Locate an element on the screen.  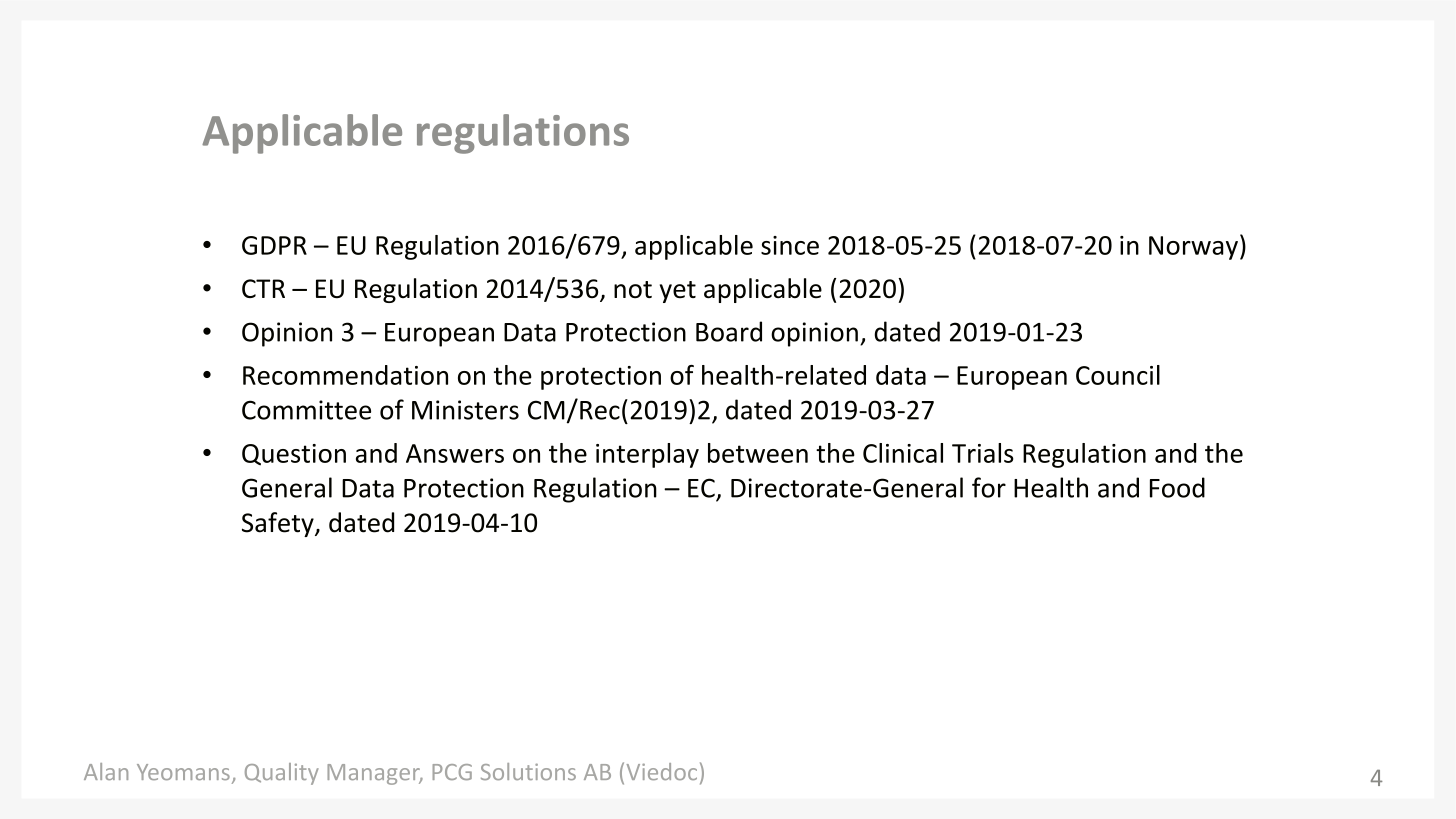
Safety is located at coordinates (279, 524).
